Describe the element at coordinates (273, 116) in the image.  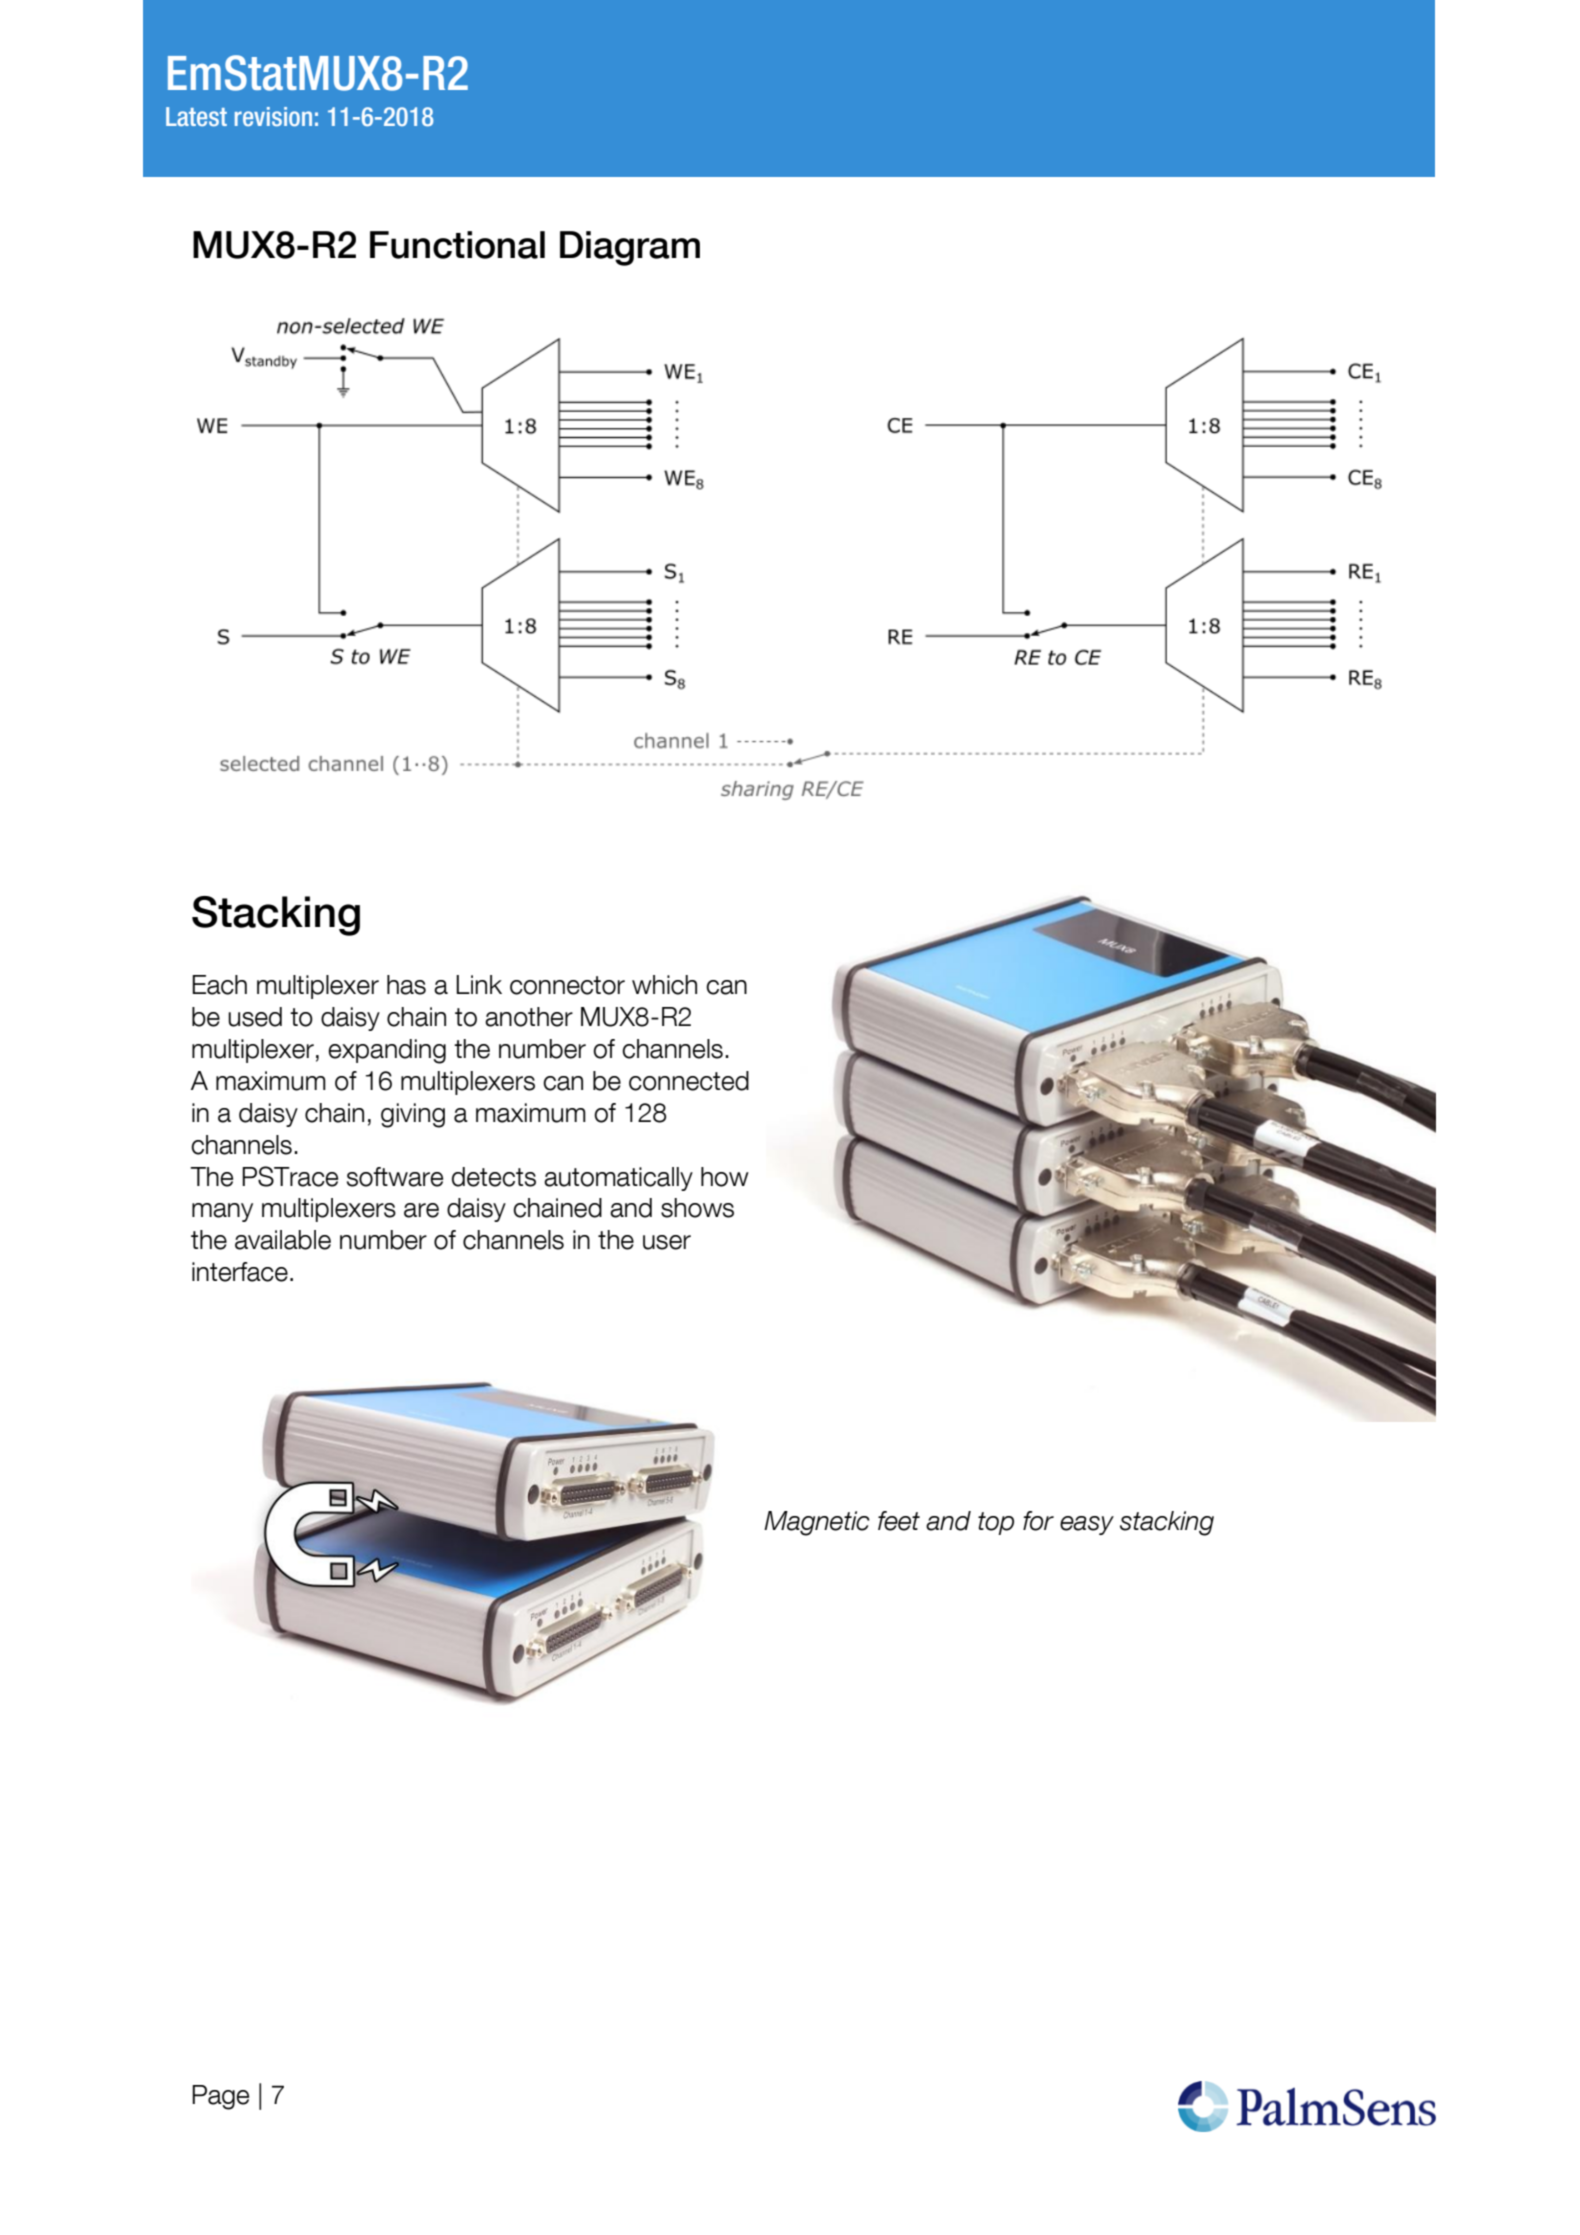
I see `revision` at that location.
